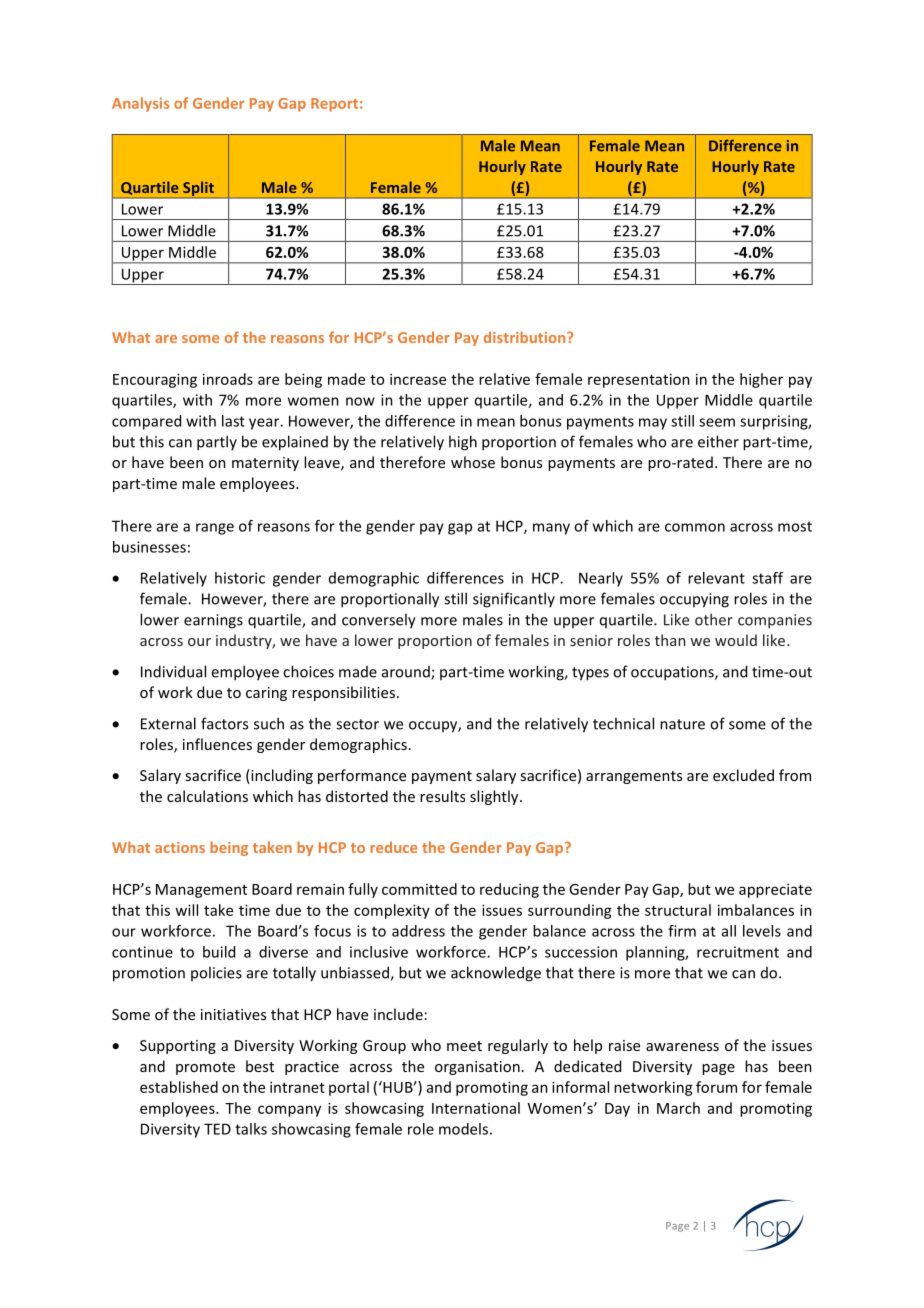 The height and width of the page is (1308, 924). I want to click on representation, so click(639, 380).
